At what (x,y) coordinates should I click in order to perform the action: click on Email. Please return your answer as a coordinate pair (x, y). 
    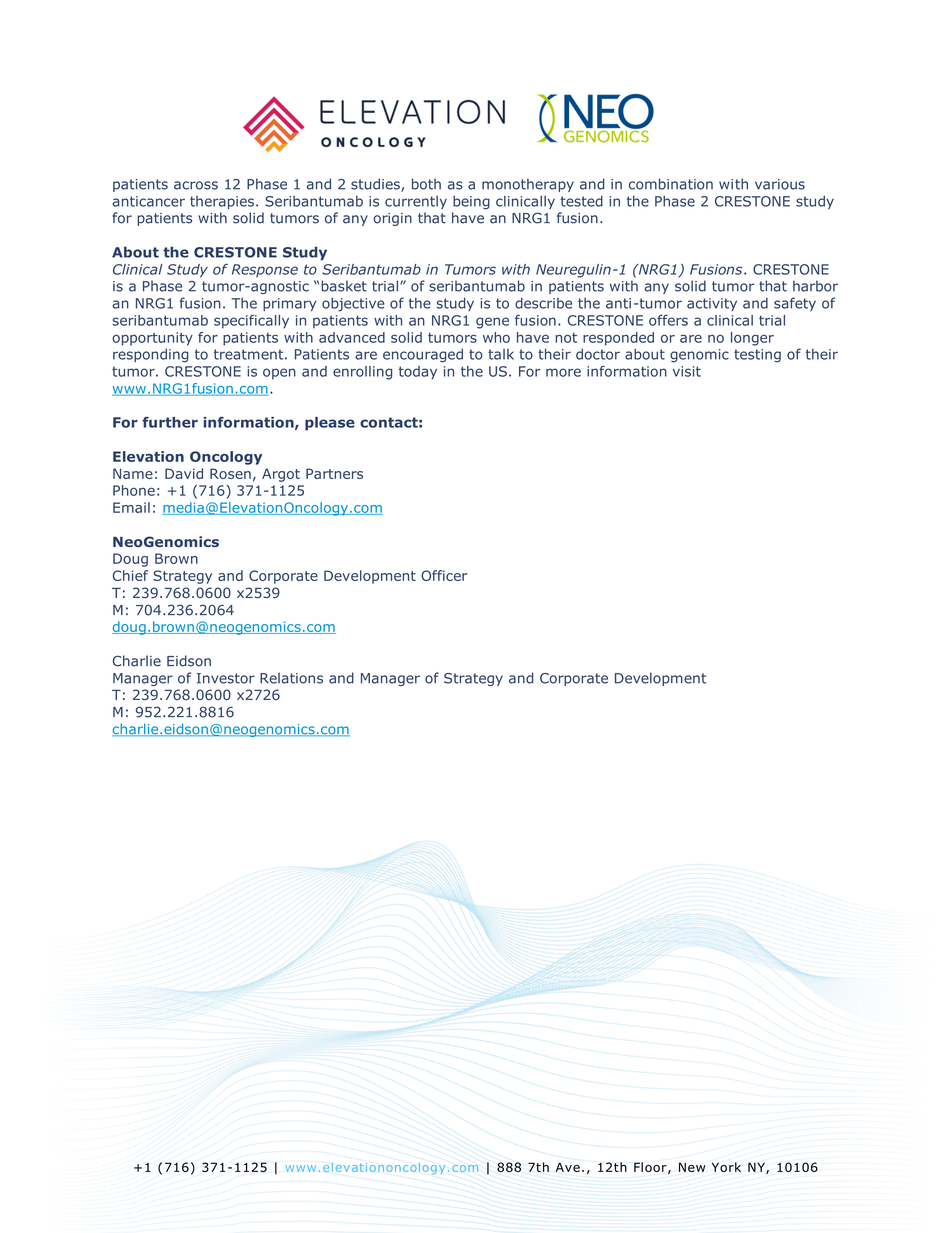
    Looking at the image, I should click on (131, 507).
